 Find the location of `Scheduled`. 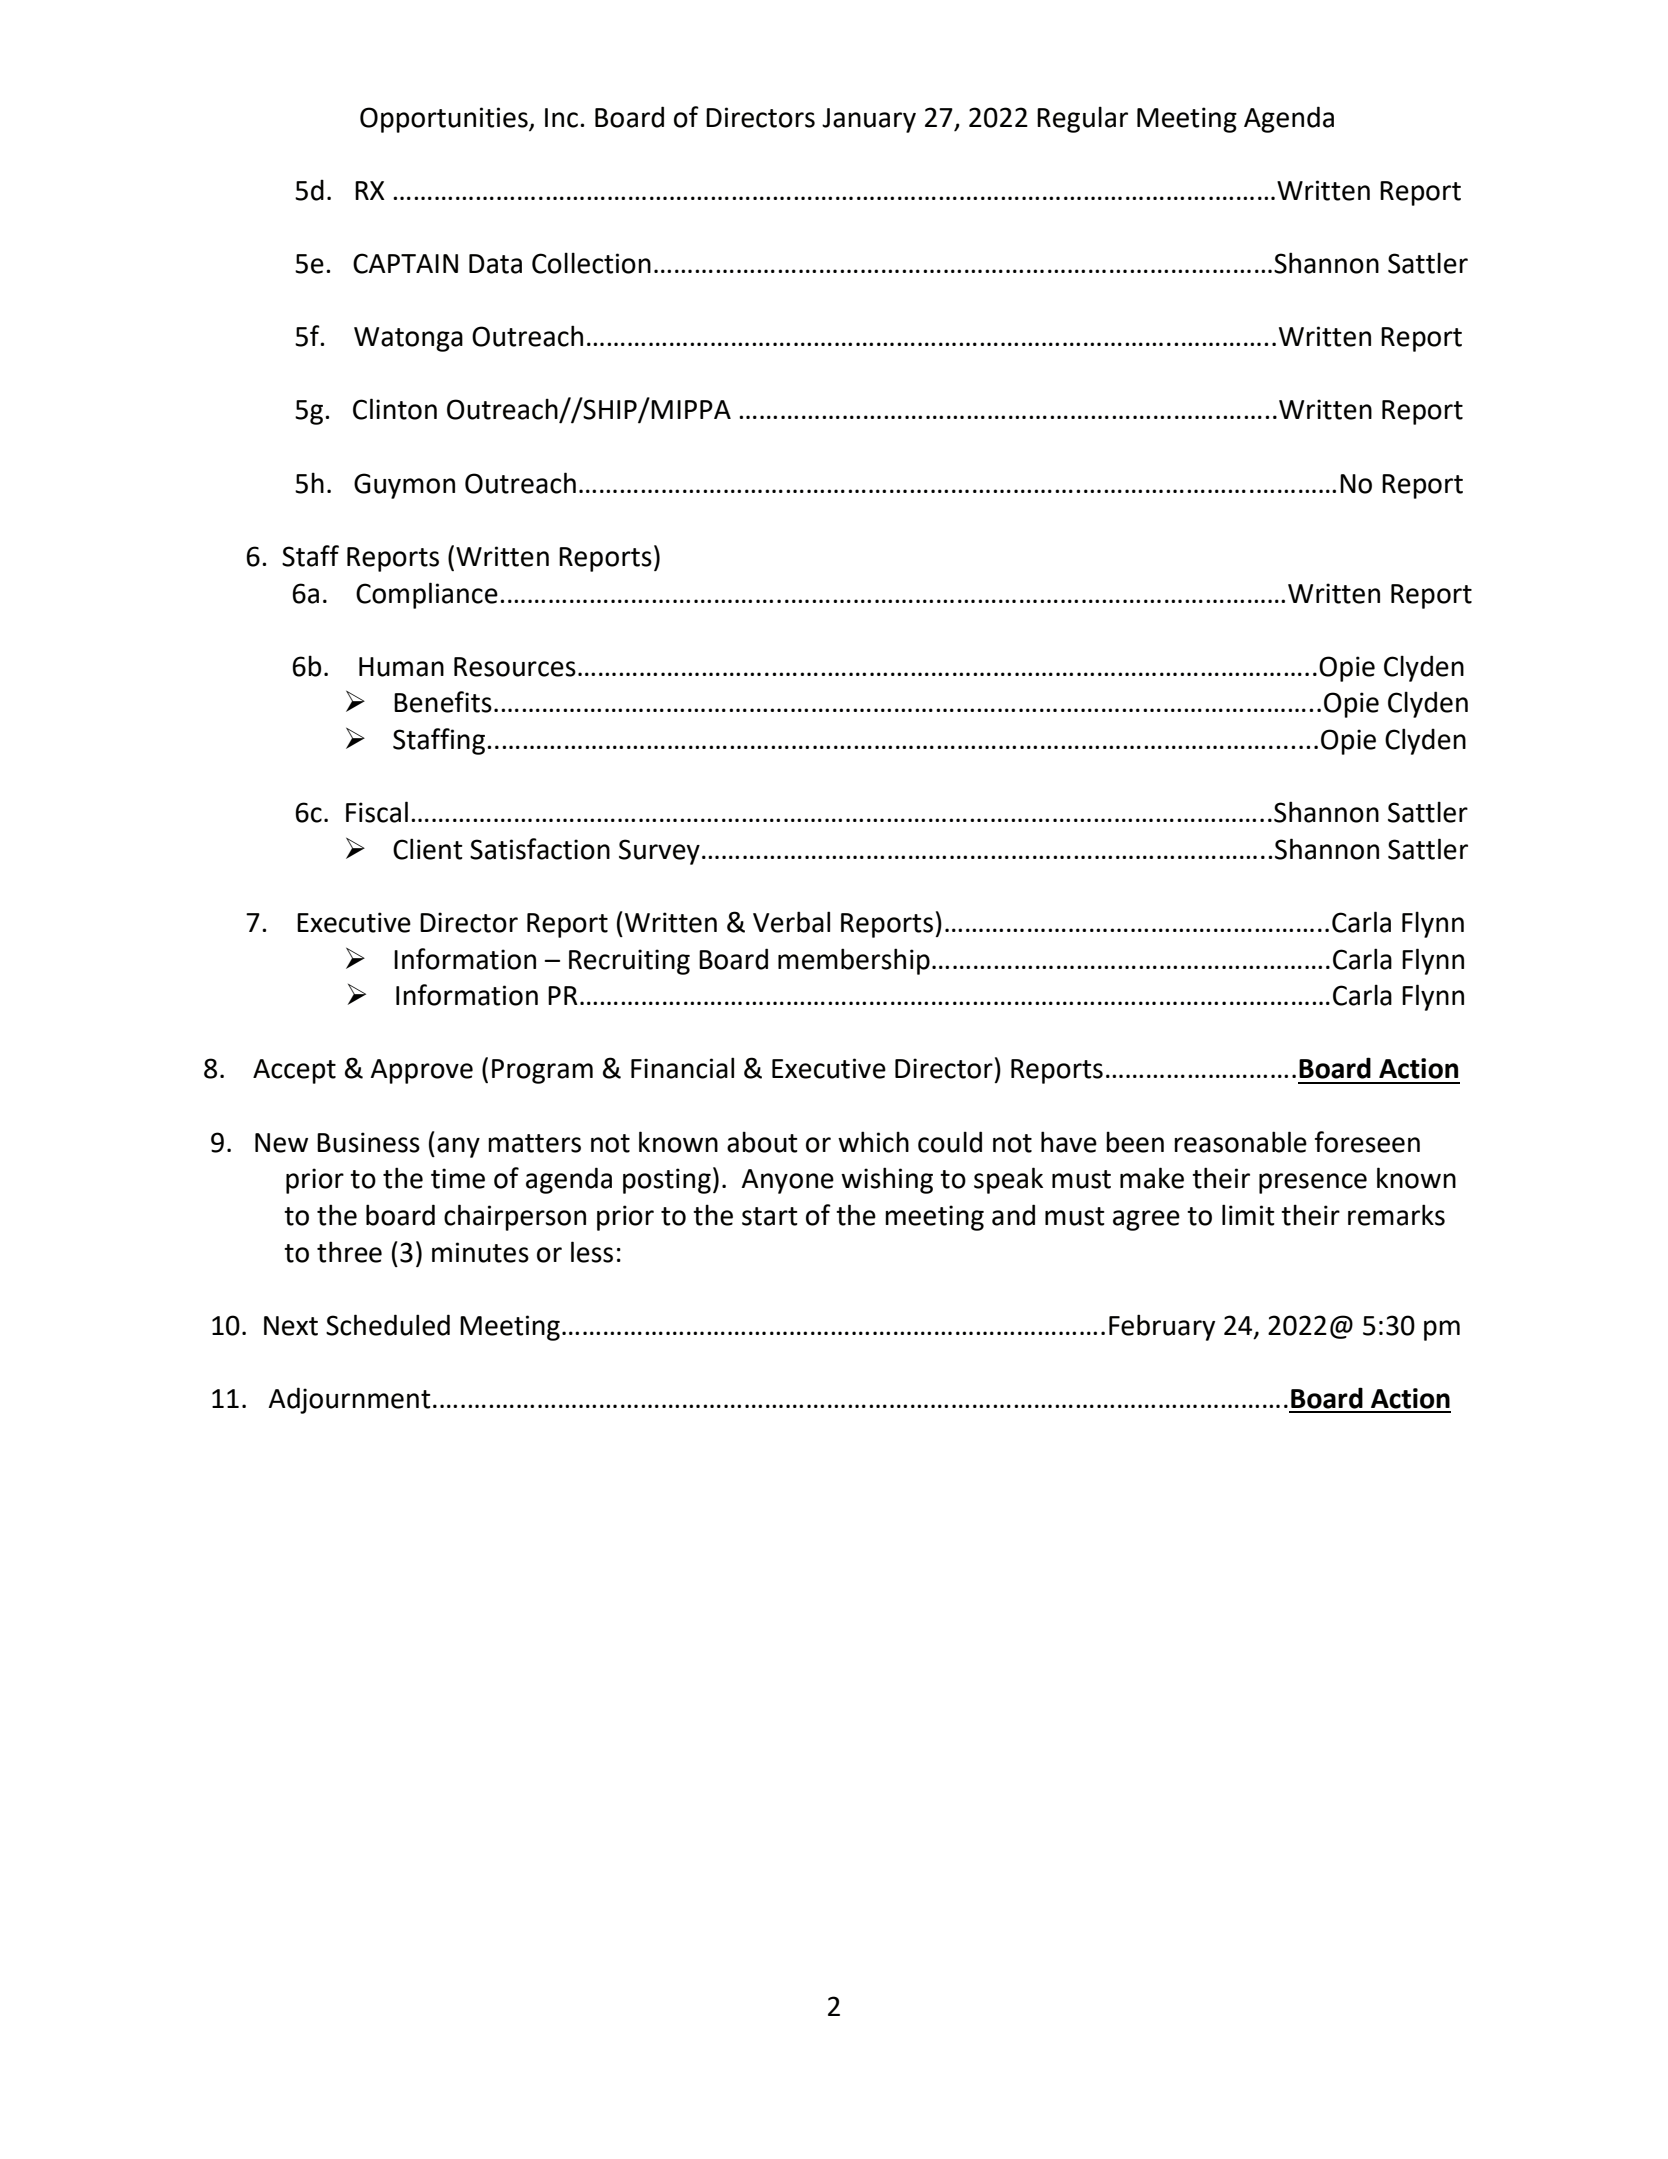

Scheduled is located at coordinates (388, 1325).
